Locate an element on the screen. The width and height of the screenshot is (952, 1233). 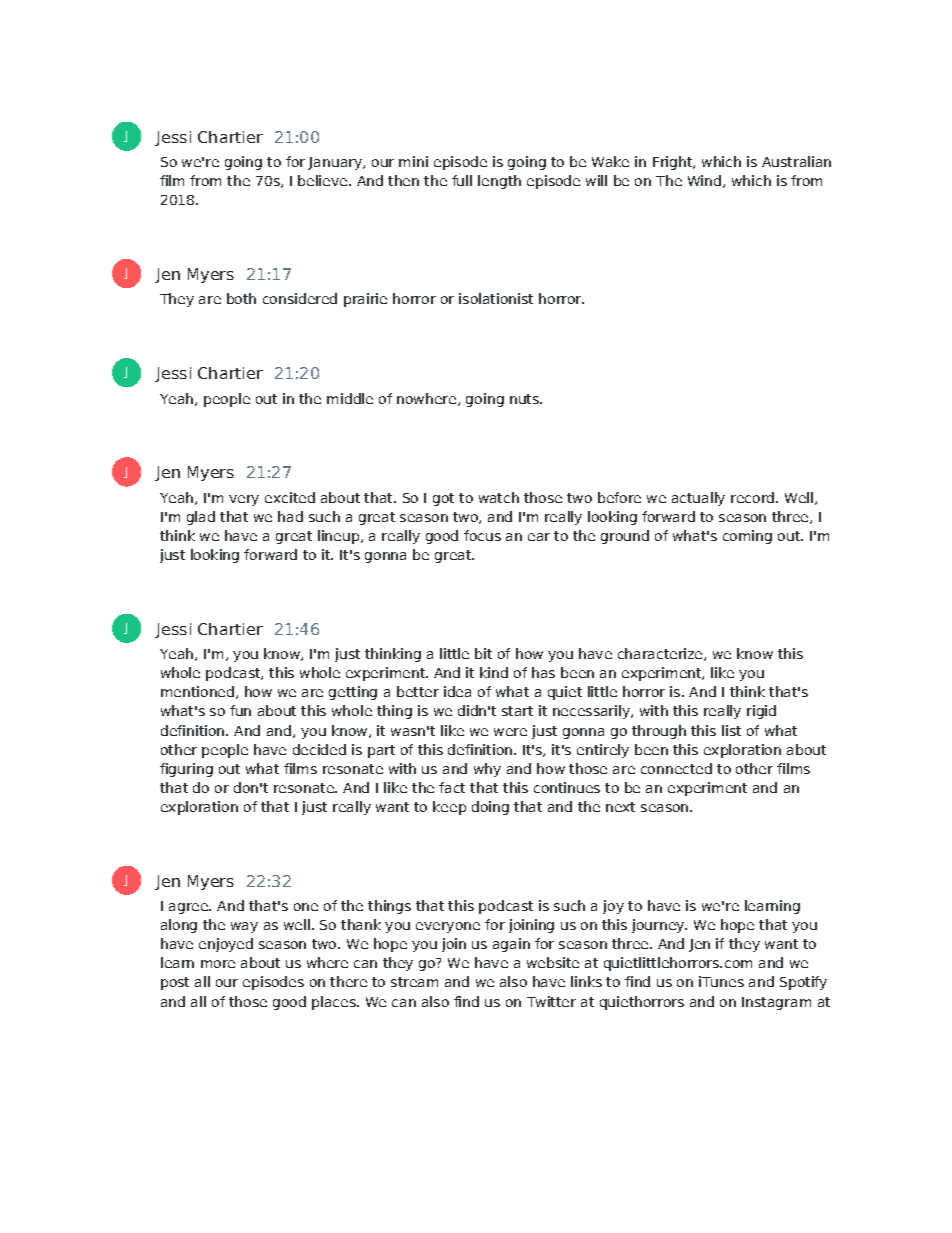
coming is located at coordinates (747, 537).
